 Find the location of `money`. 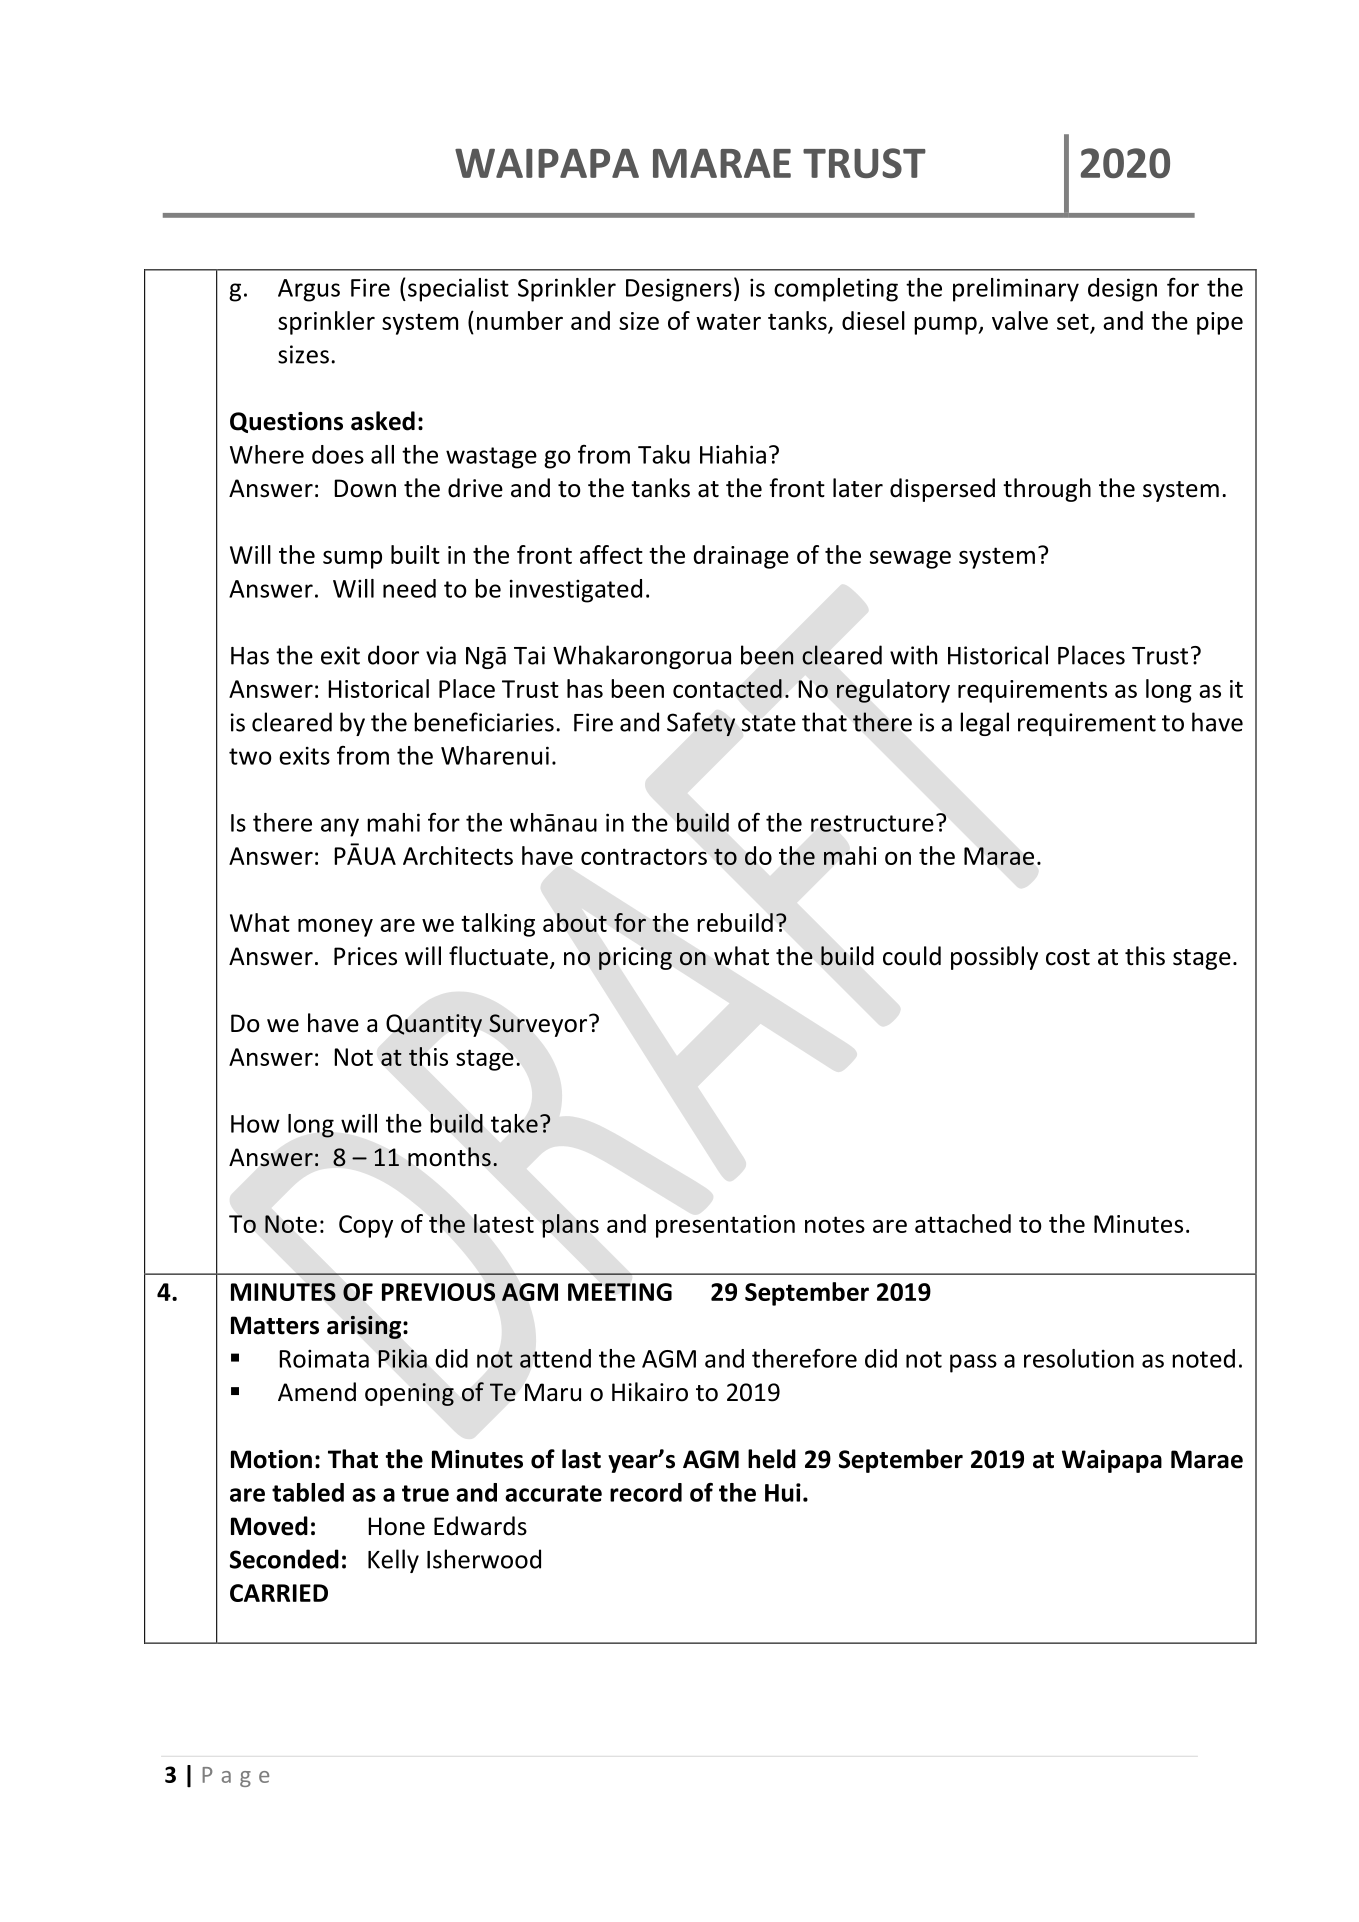

money is located at coordinates (335, 927).
